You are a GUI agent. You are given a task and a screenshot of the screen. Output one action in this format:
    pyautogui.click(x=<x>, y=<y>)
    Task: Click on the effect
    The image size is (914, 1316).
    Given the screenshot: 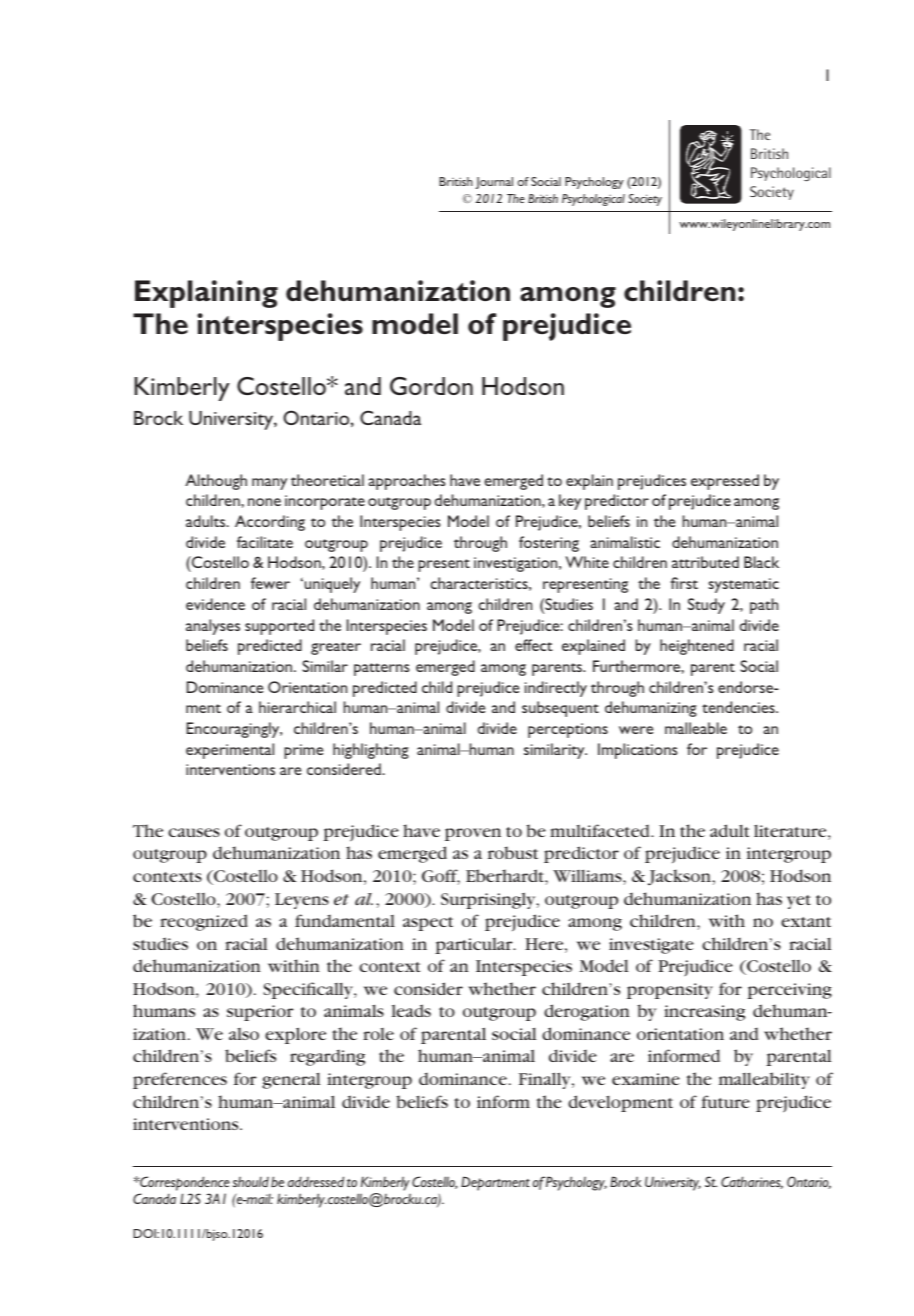 What is the action you would take?
    pyautogui.click(x=534, y=645)
